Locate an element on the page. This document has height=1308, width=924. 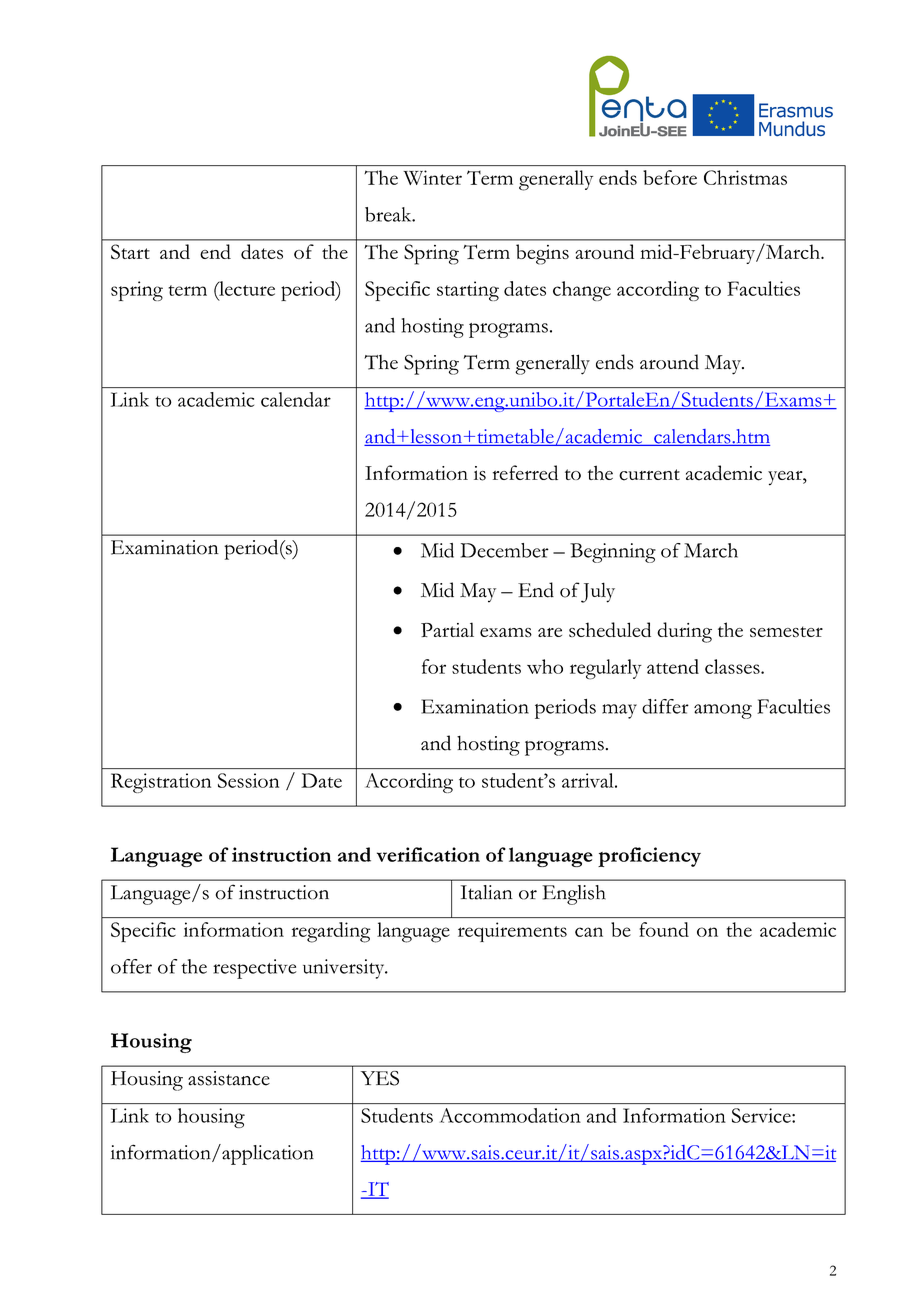
break is located at coordinates (389, 214).
